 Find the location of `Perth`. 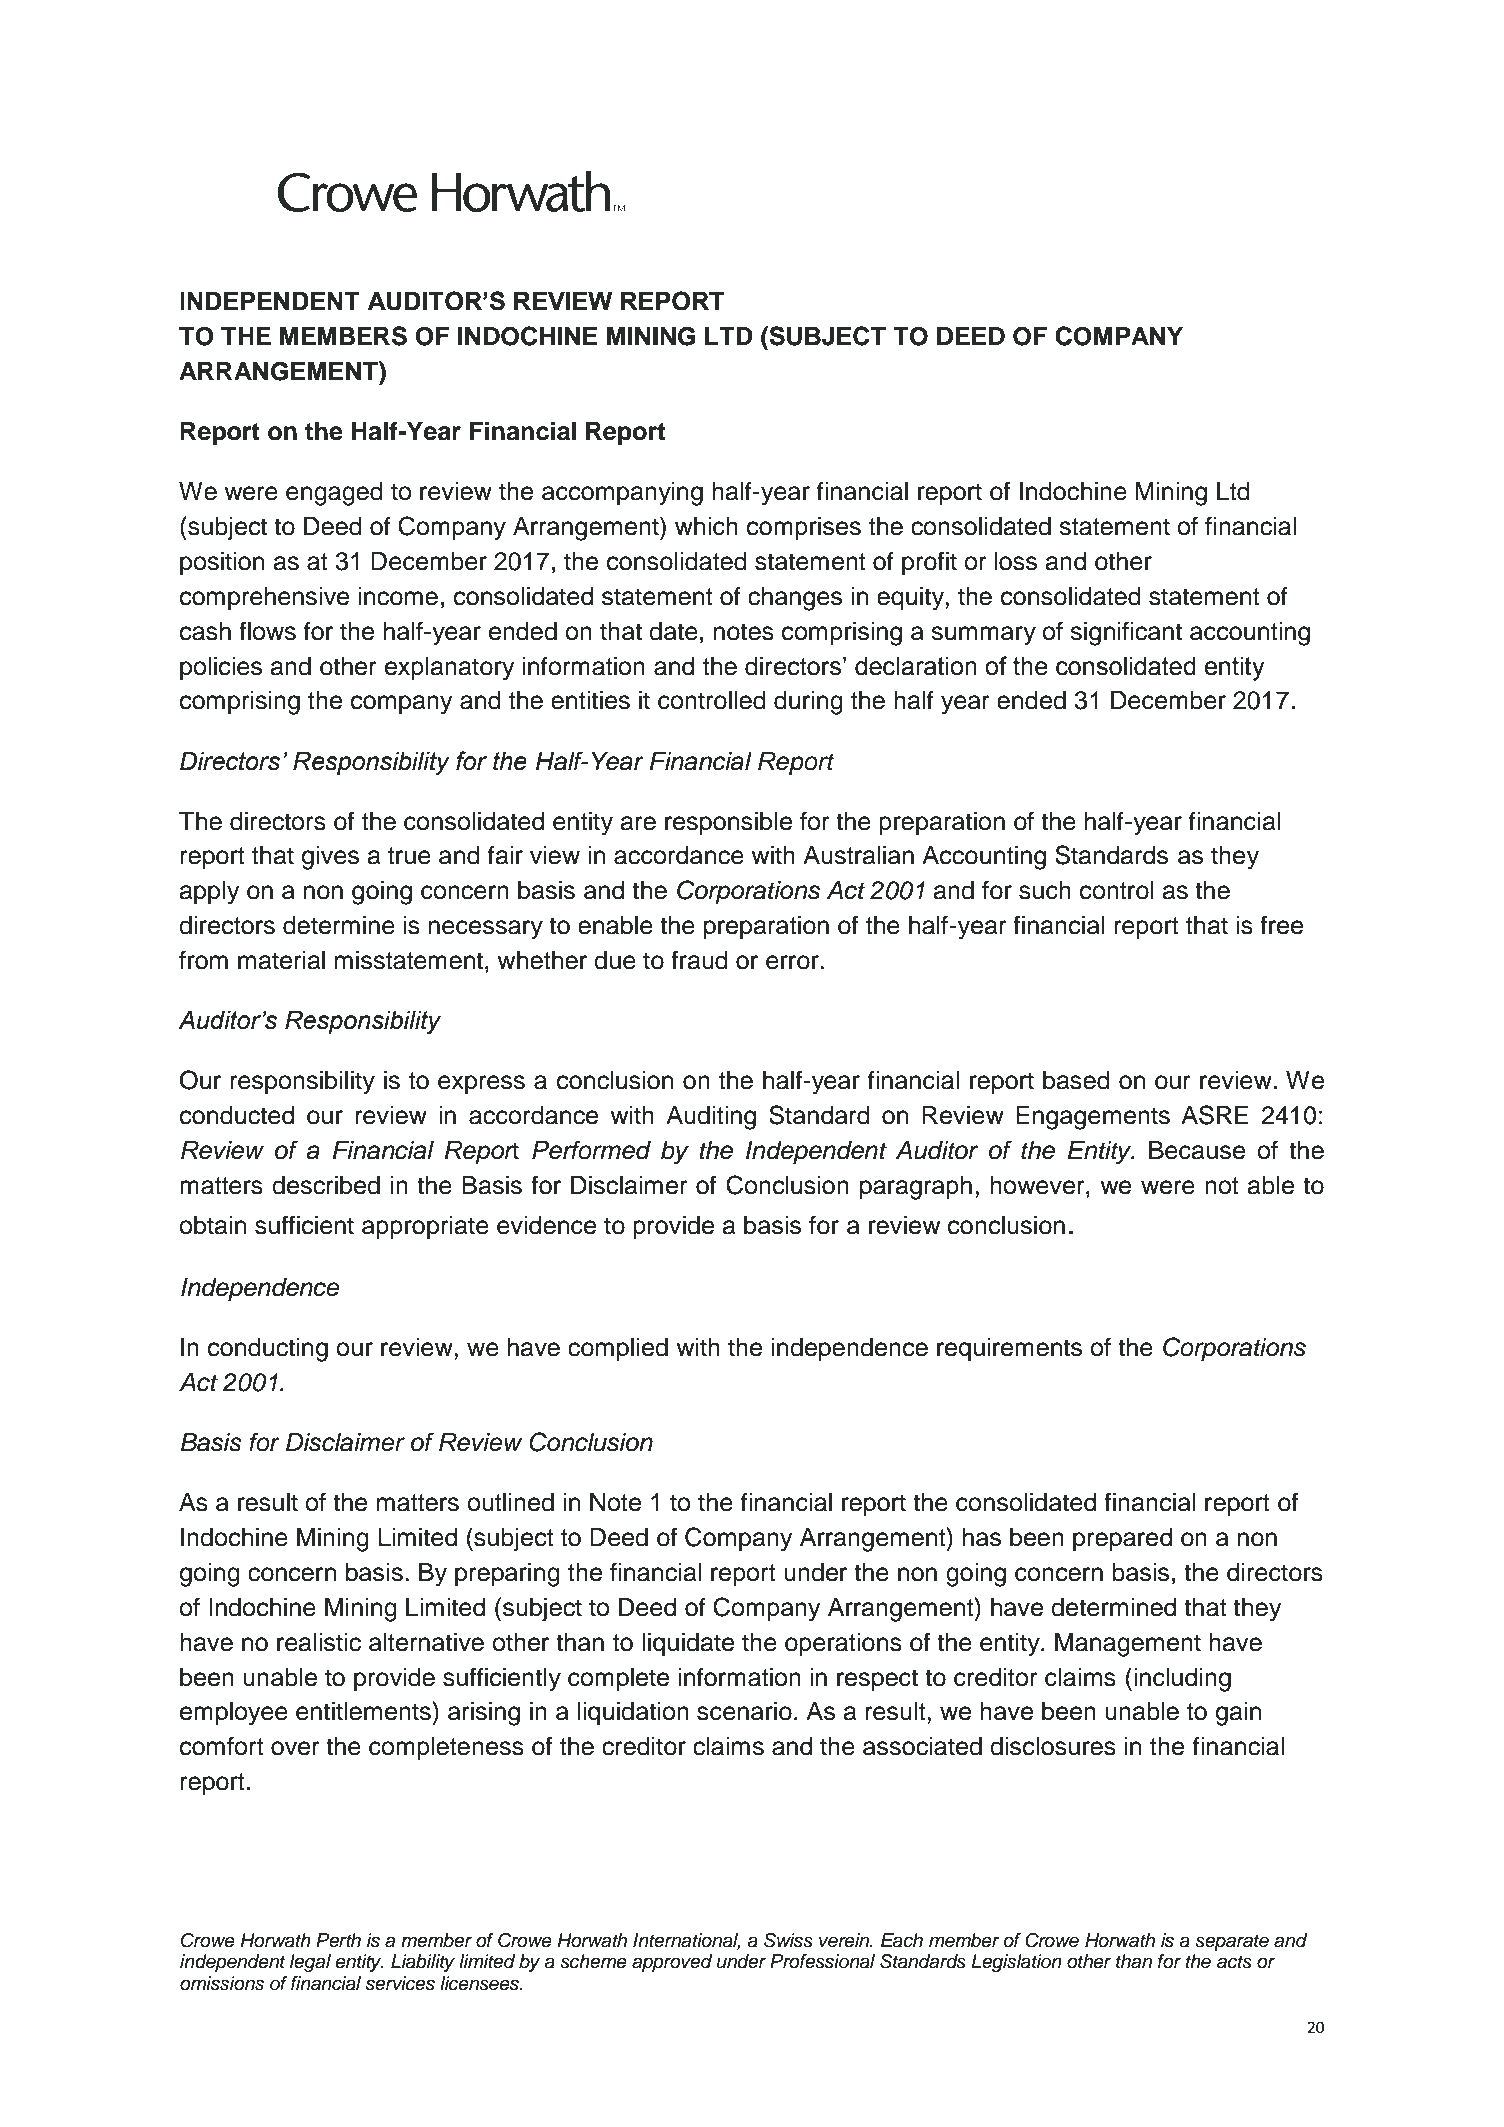

Perth is located at coordinates (338, 1940).
